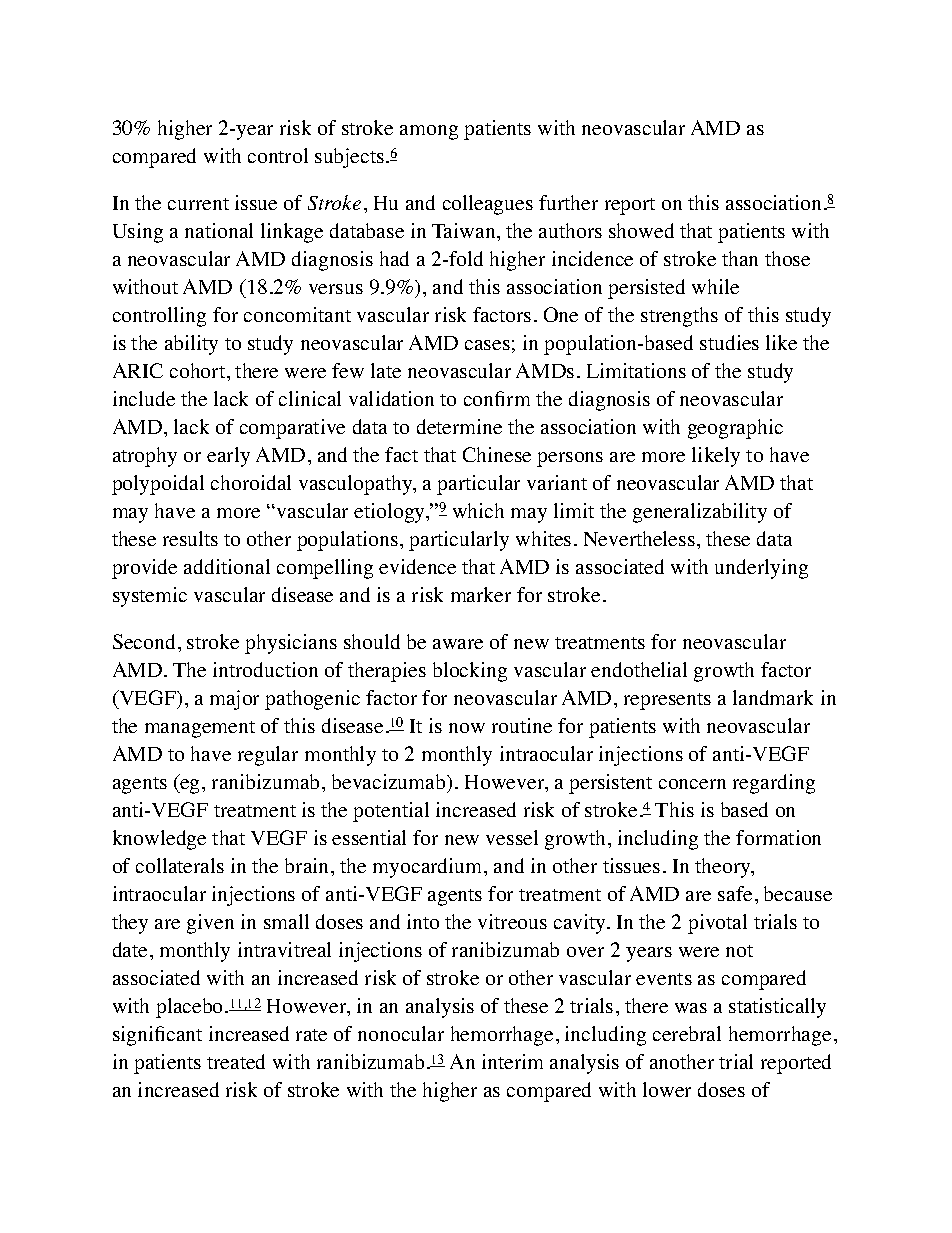 The image size is (952, 1233). I want to click on treated, so click(236, 1061).
